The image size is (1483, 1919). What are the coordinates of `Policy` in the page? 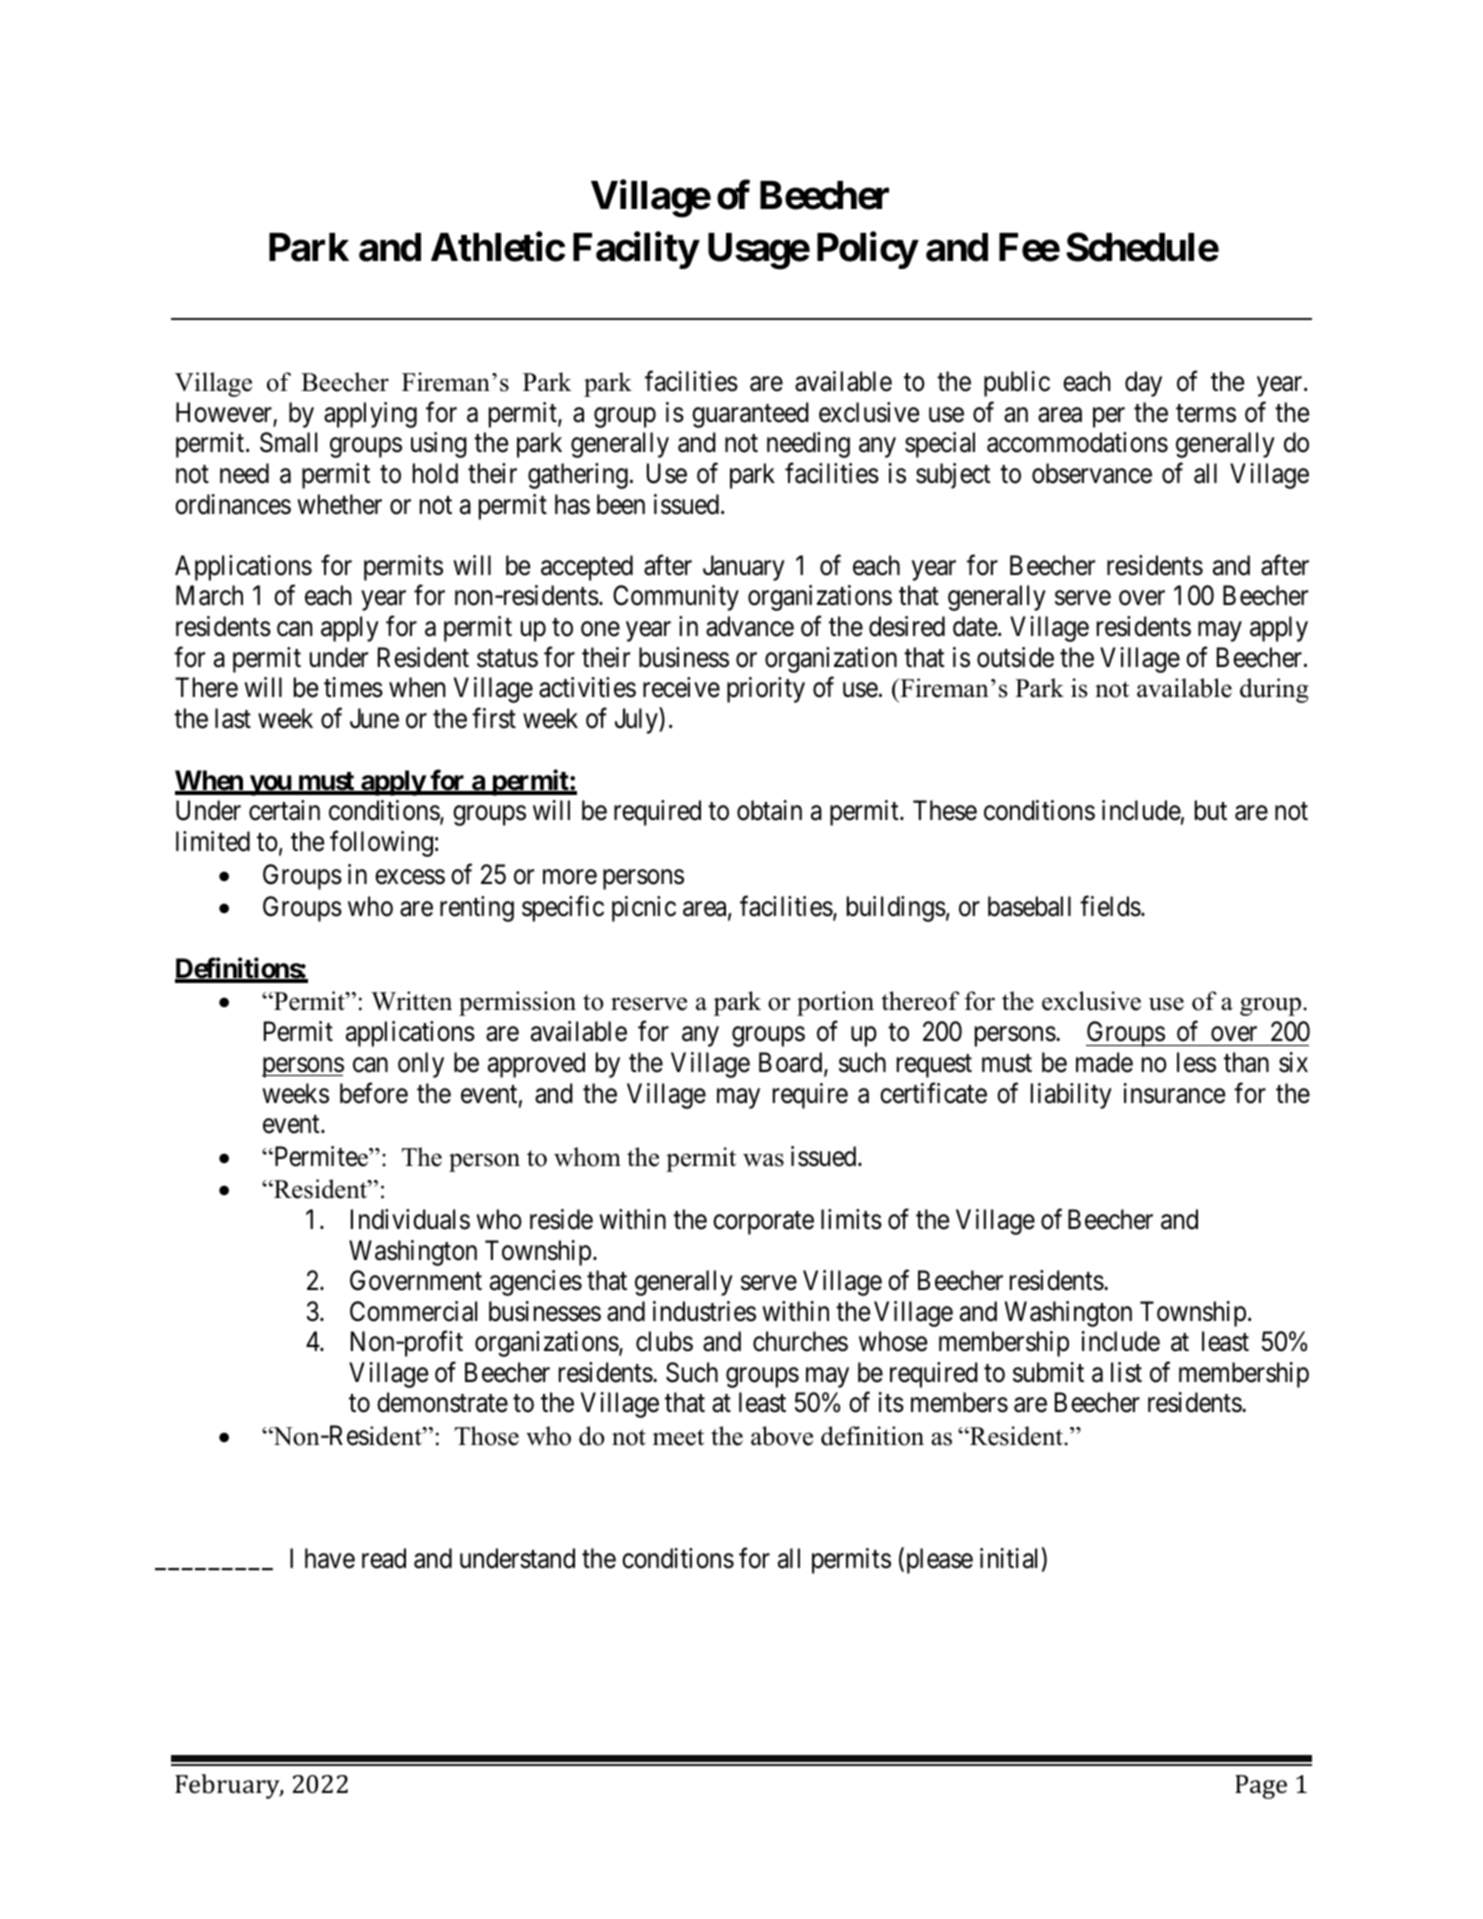 It's located at (867, 251).
